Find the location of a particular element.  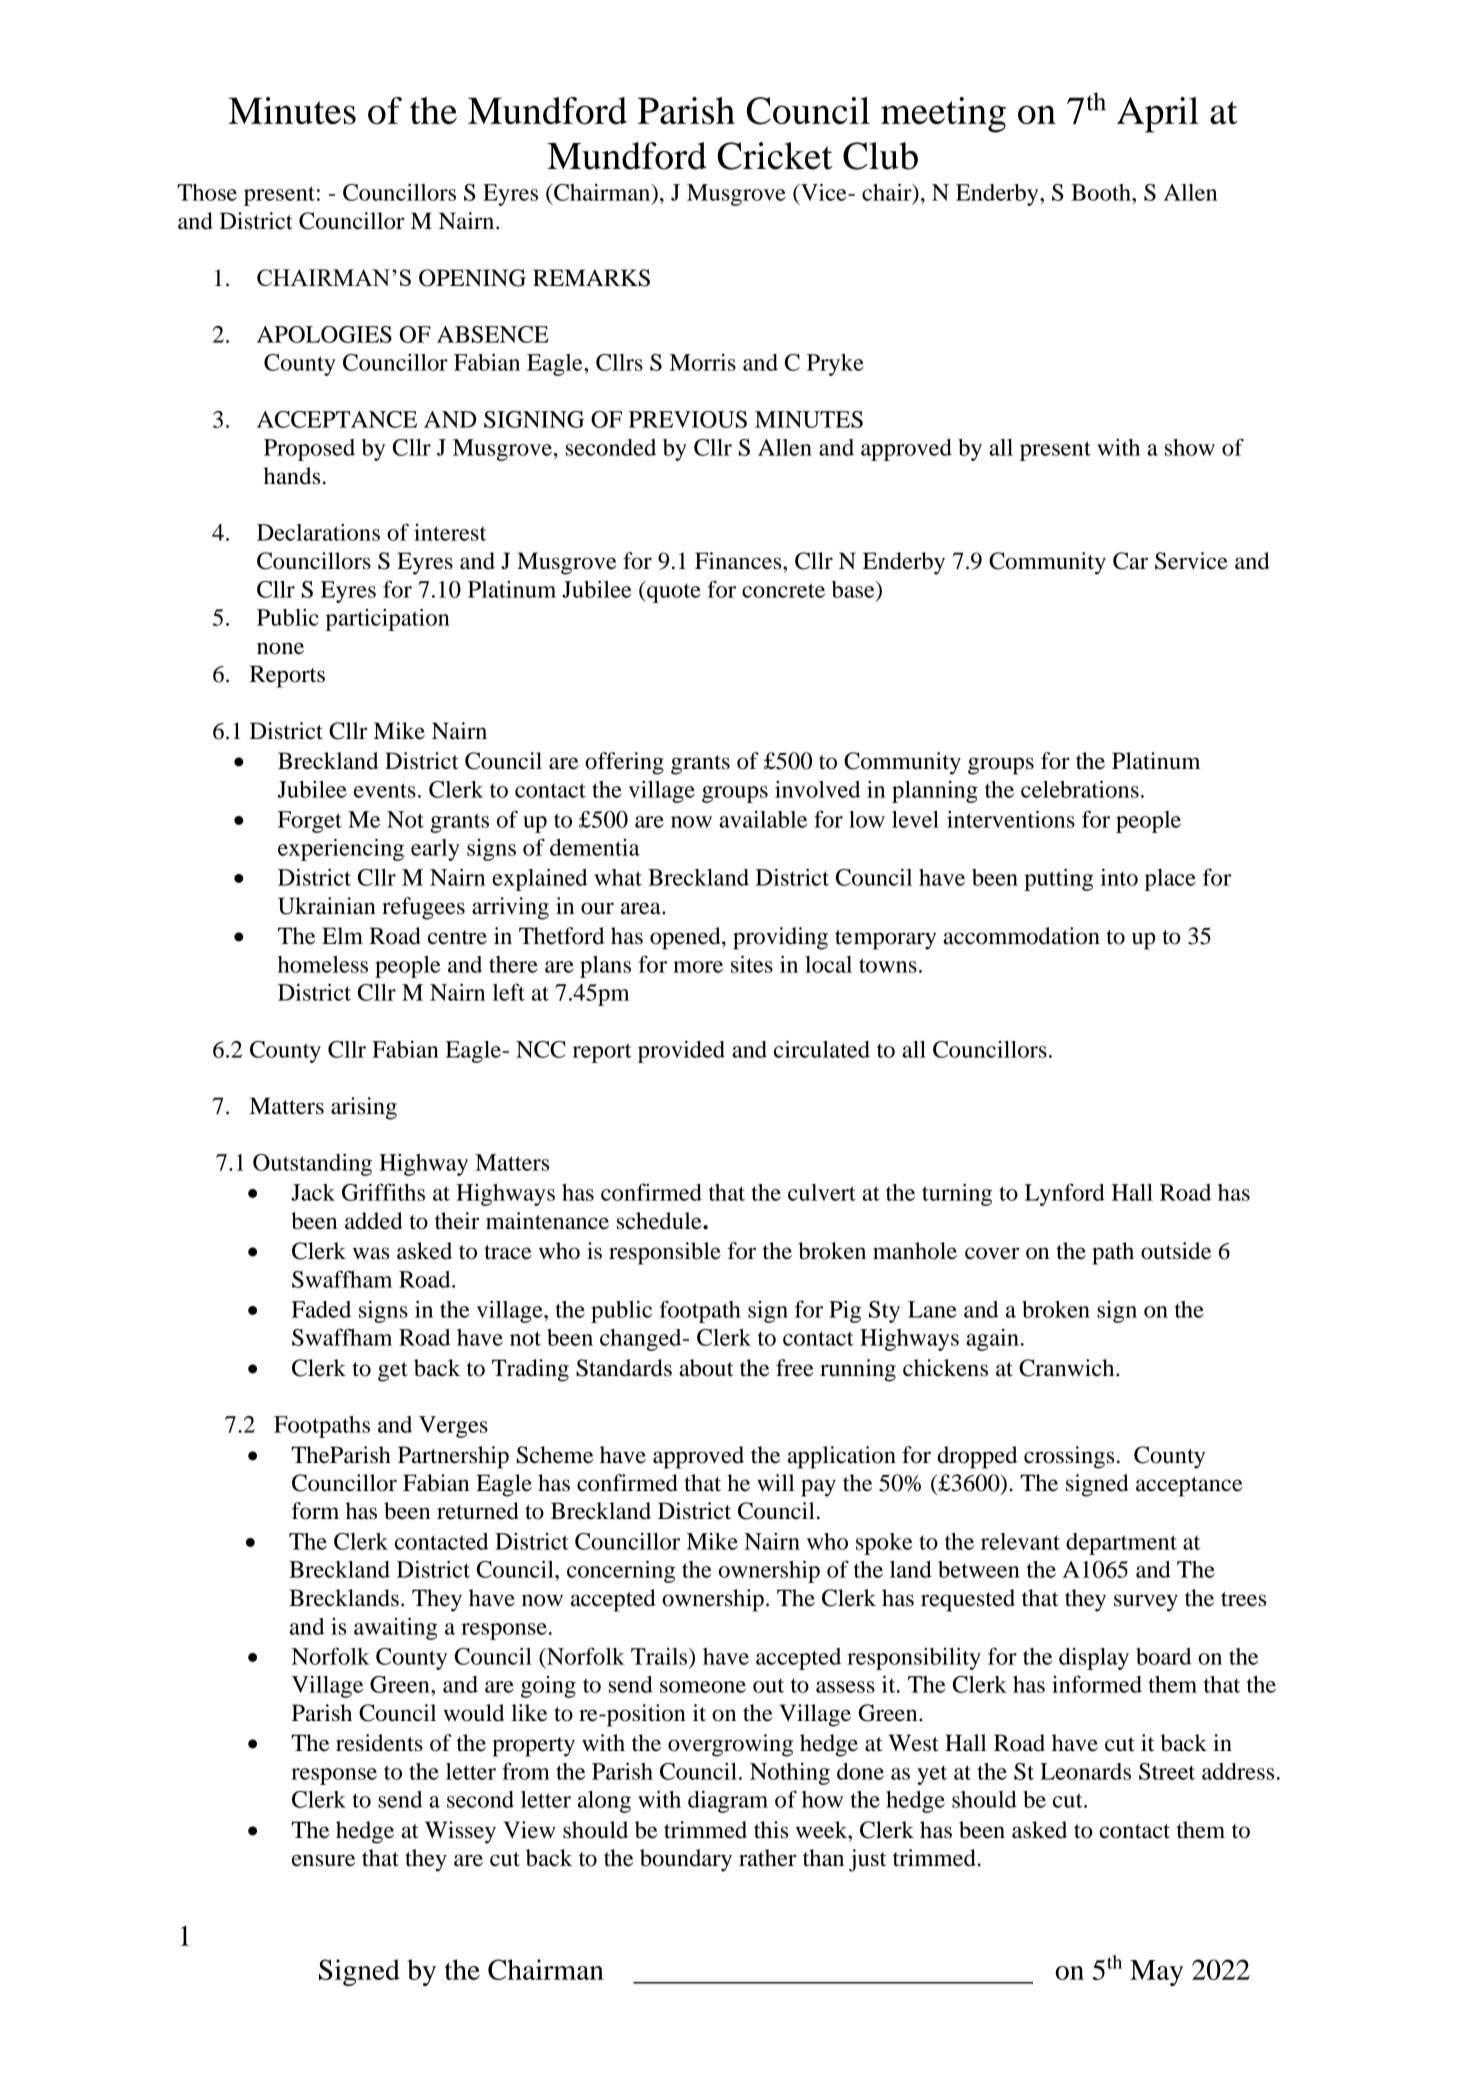

ensure is located at coordinates (323, 1860).
